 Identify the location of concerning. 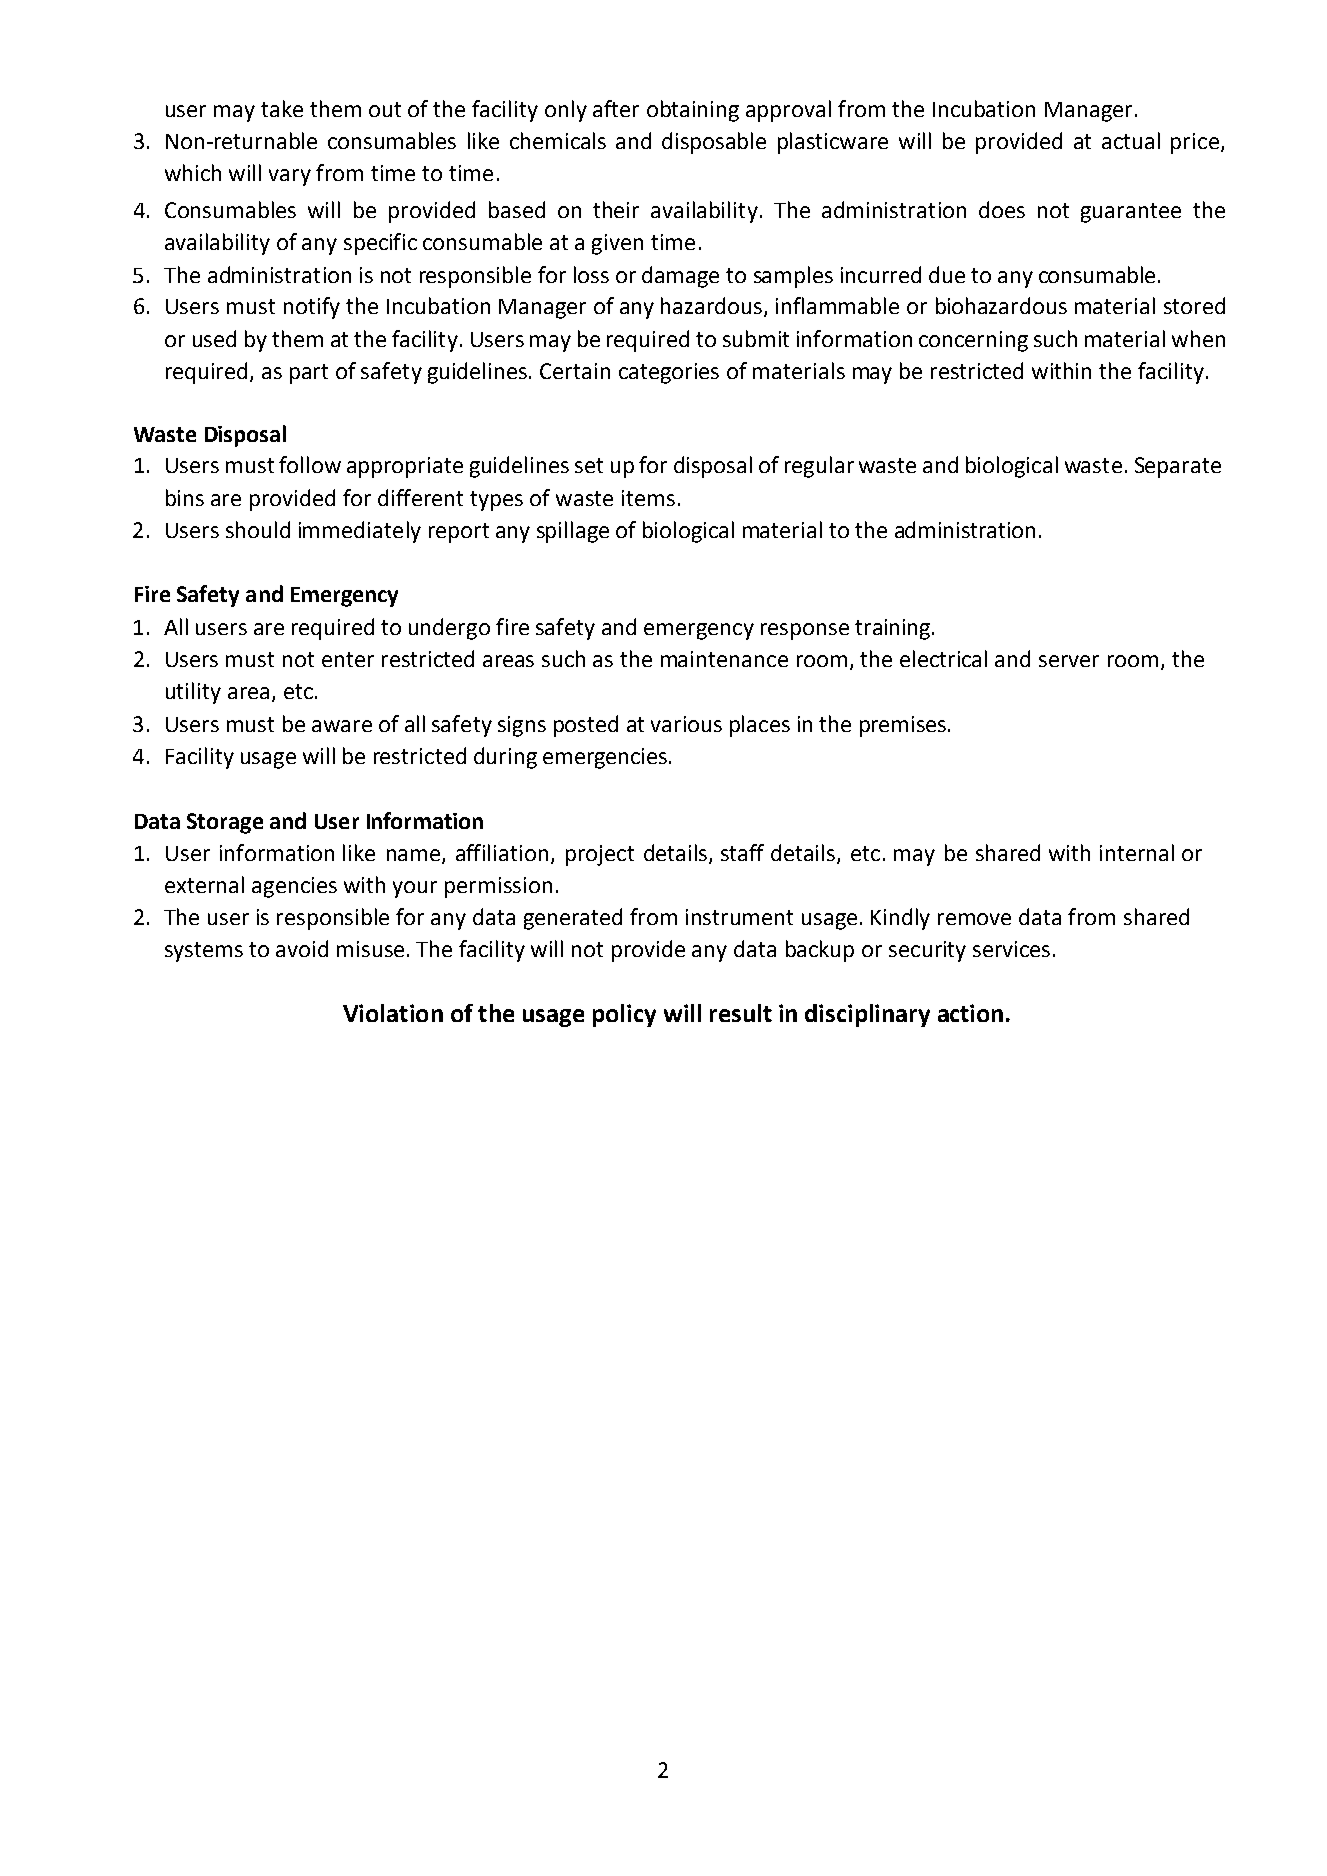
(973, 341).
